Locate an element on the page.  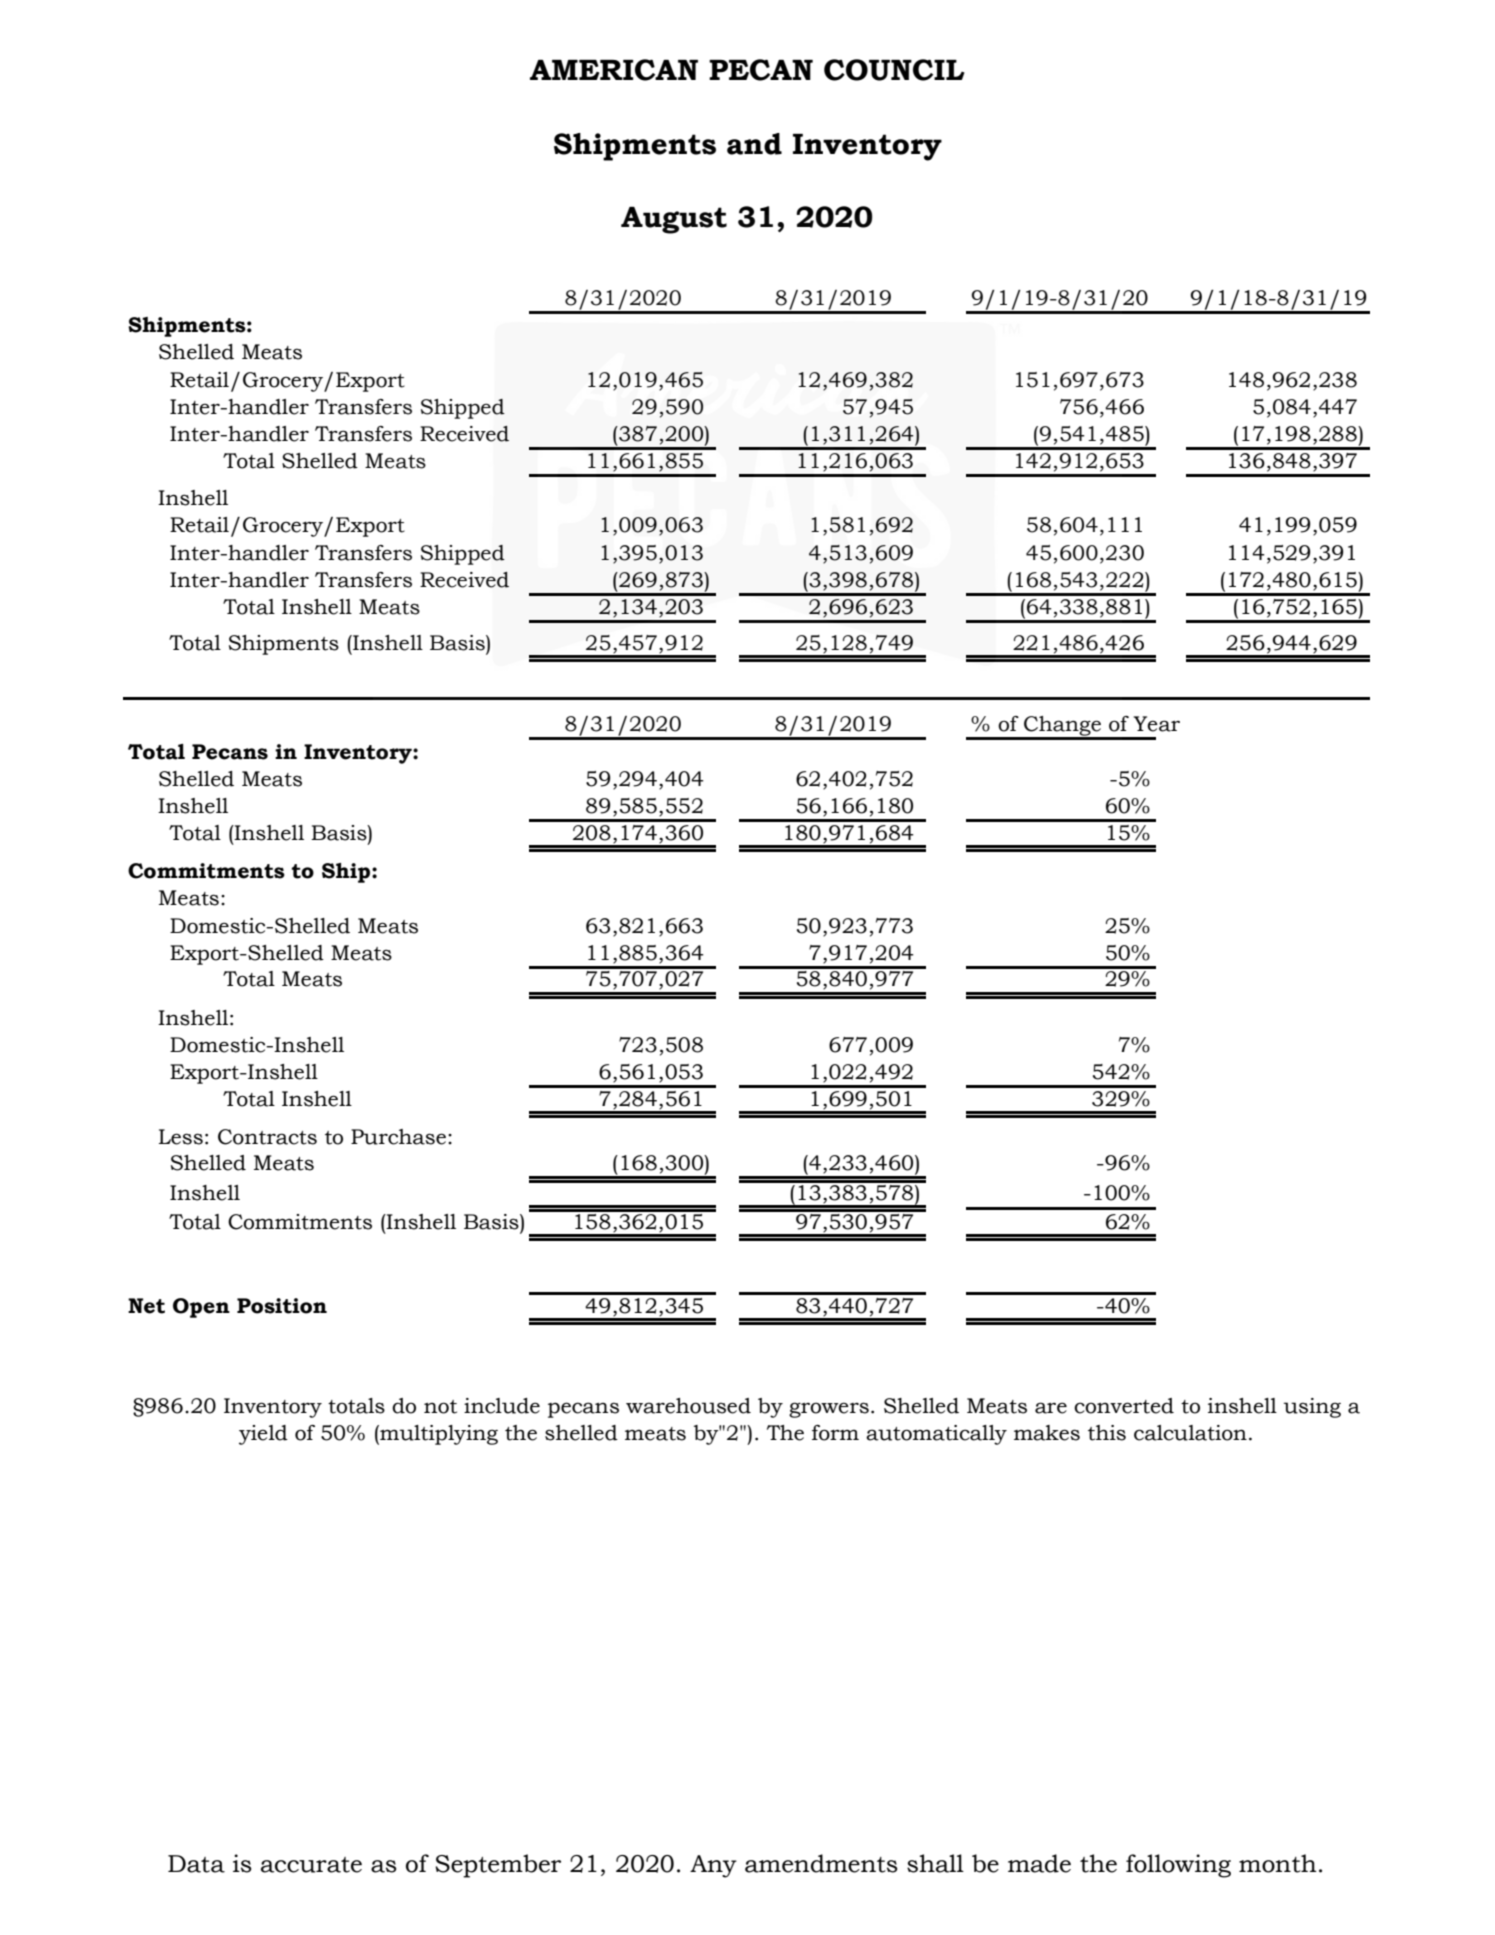
Change is located at coordinates (1062, 727).
